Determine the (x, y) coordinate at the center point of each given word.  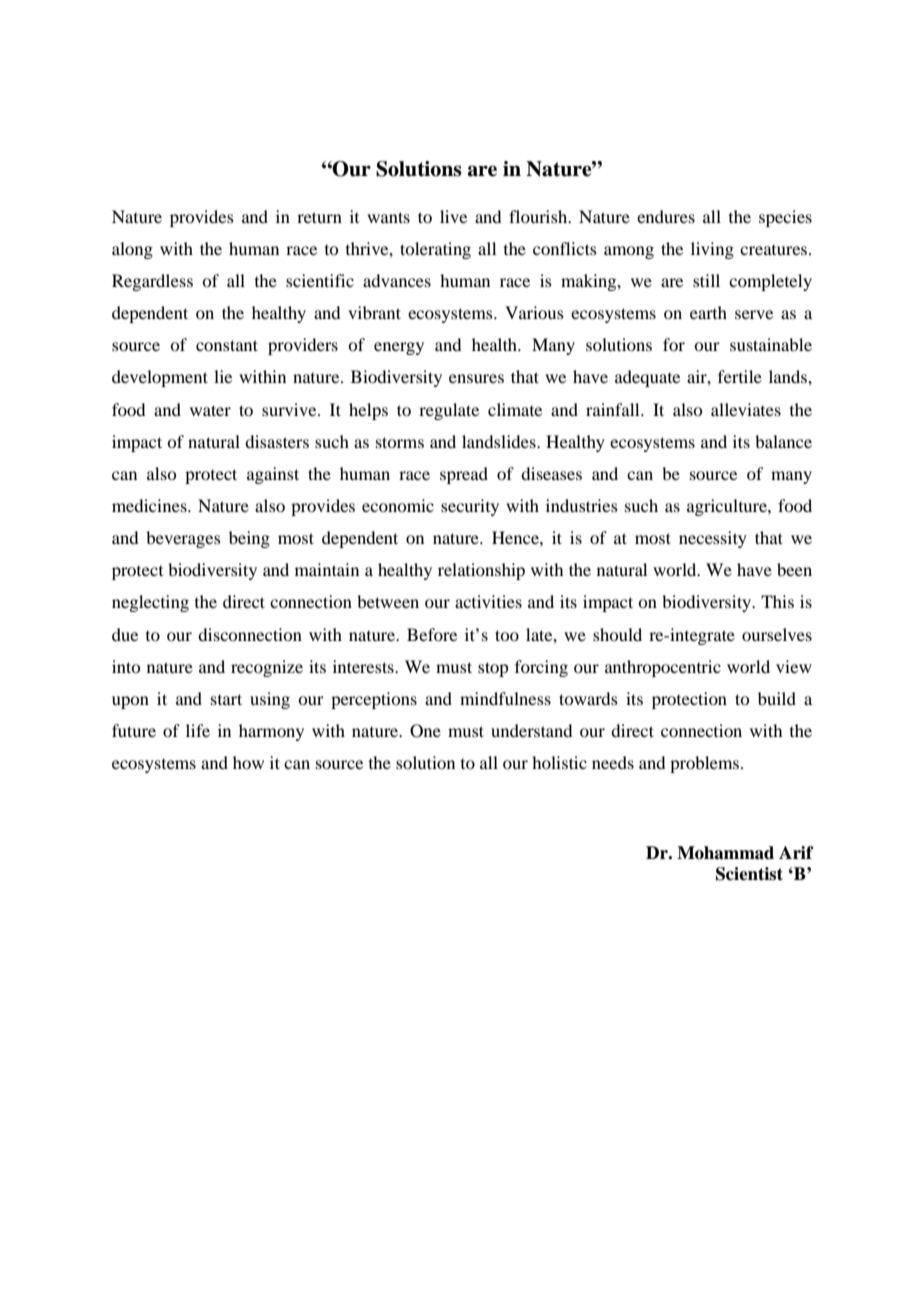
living (712, 250)
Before (432, 634)
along (132, 250)
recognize (267, 668)
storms (400, 442)
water (210, 410)
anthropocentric (663, 668)
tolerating (435, 250)
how (248, 762)
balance (783, 441)
